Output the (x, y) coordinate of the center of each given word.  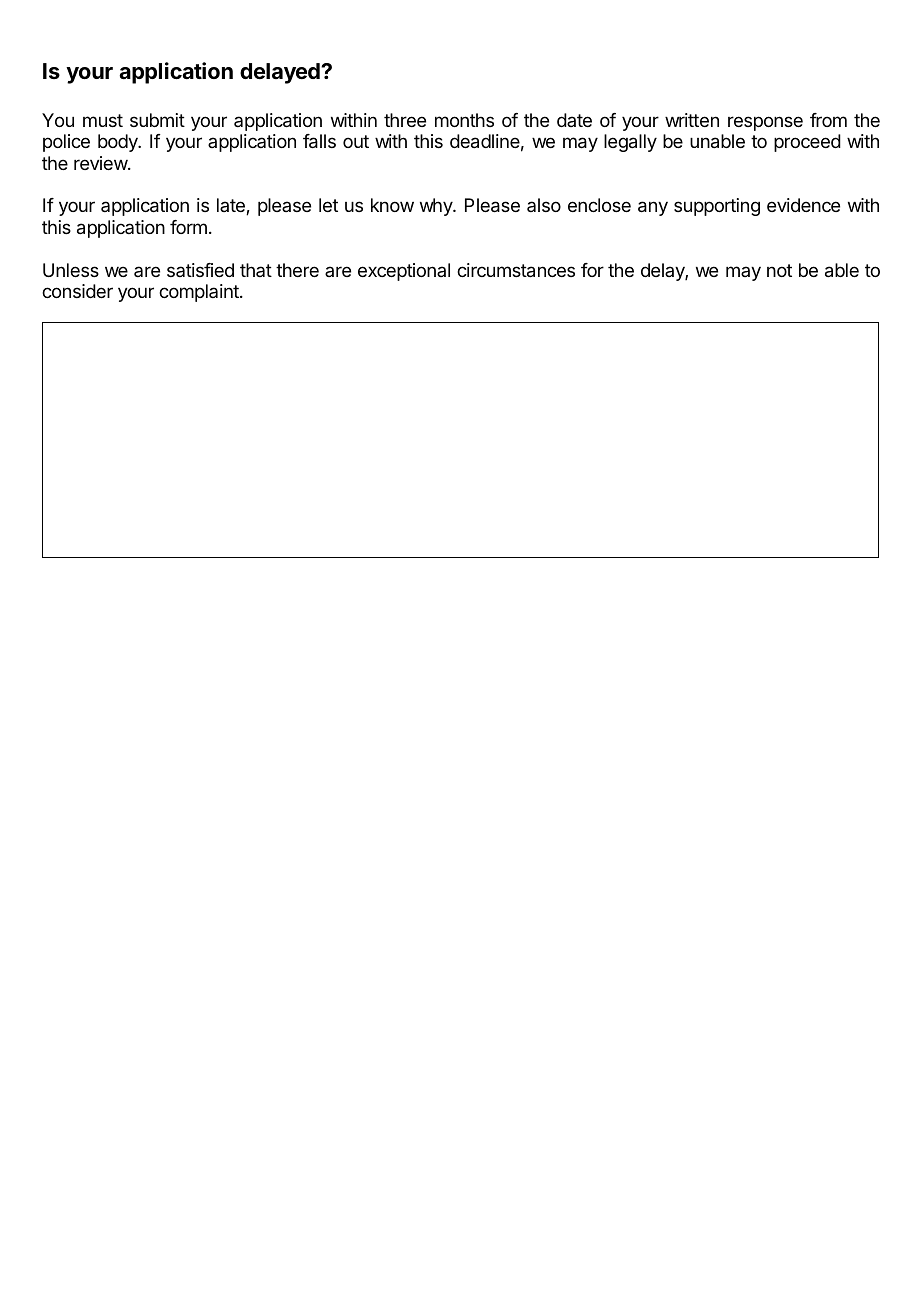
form (188, 227)
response (765, 123)
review (101, 163)
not (779, 270)
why (437, 207)
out (356, 141)
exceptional (404, 272)
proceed (807, 143)
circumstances (516, 270)
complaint (200, 293)
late (232, 206)
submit (157, 120)
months (464, 120)
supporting (717, 207)
